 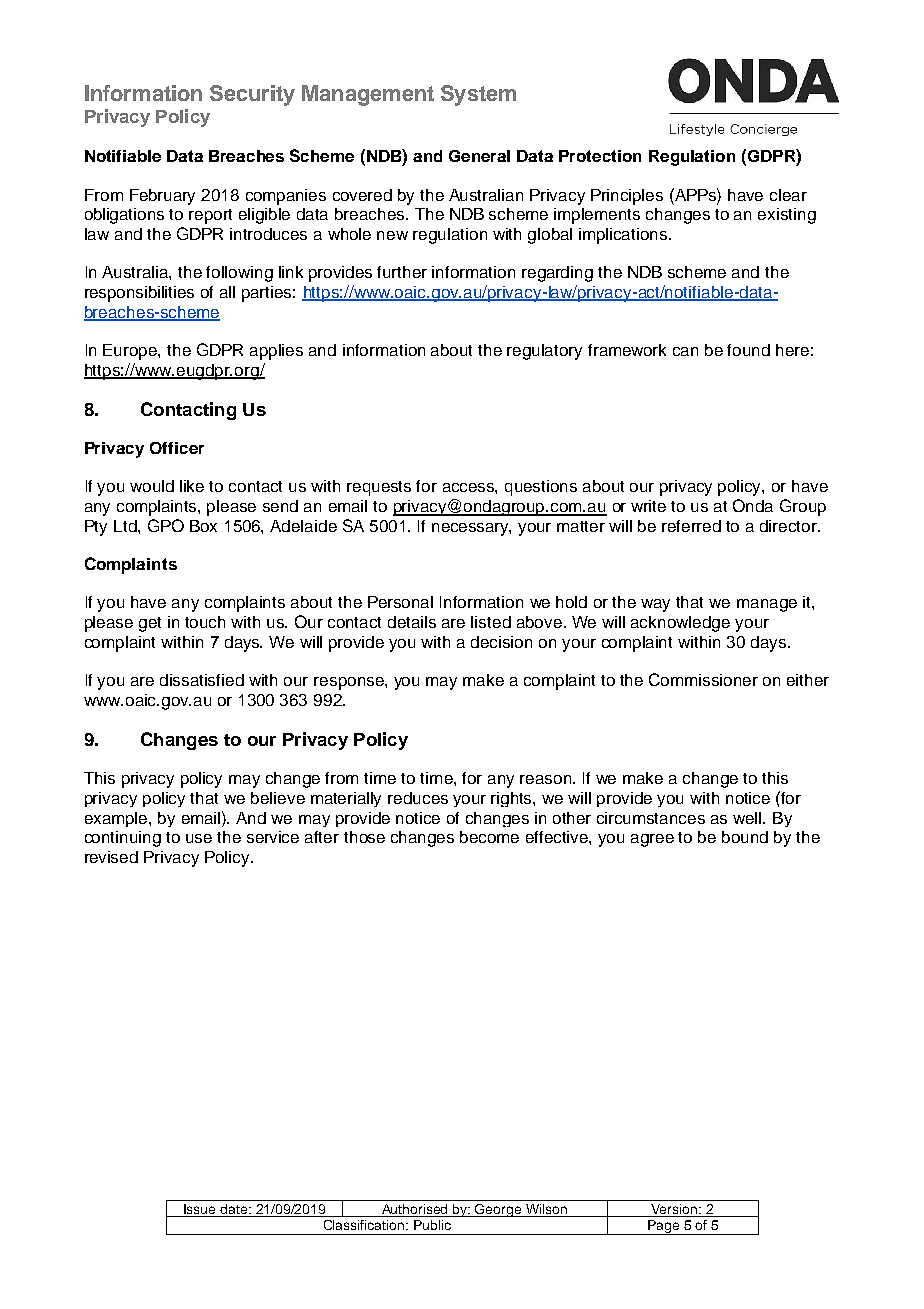 What do you see at coordinates (788, 195) in the image?
I see `clear` at bounding box center [788, 195].
